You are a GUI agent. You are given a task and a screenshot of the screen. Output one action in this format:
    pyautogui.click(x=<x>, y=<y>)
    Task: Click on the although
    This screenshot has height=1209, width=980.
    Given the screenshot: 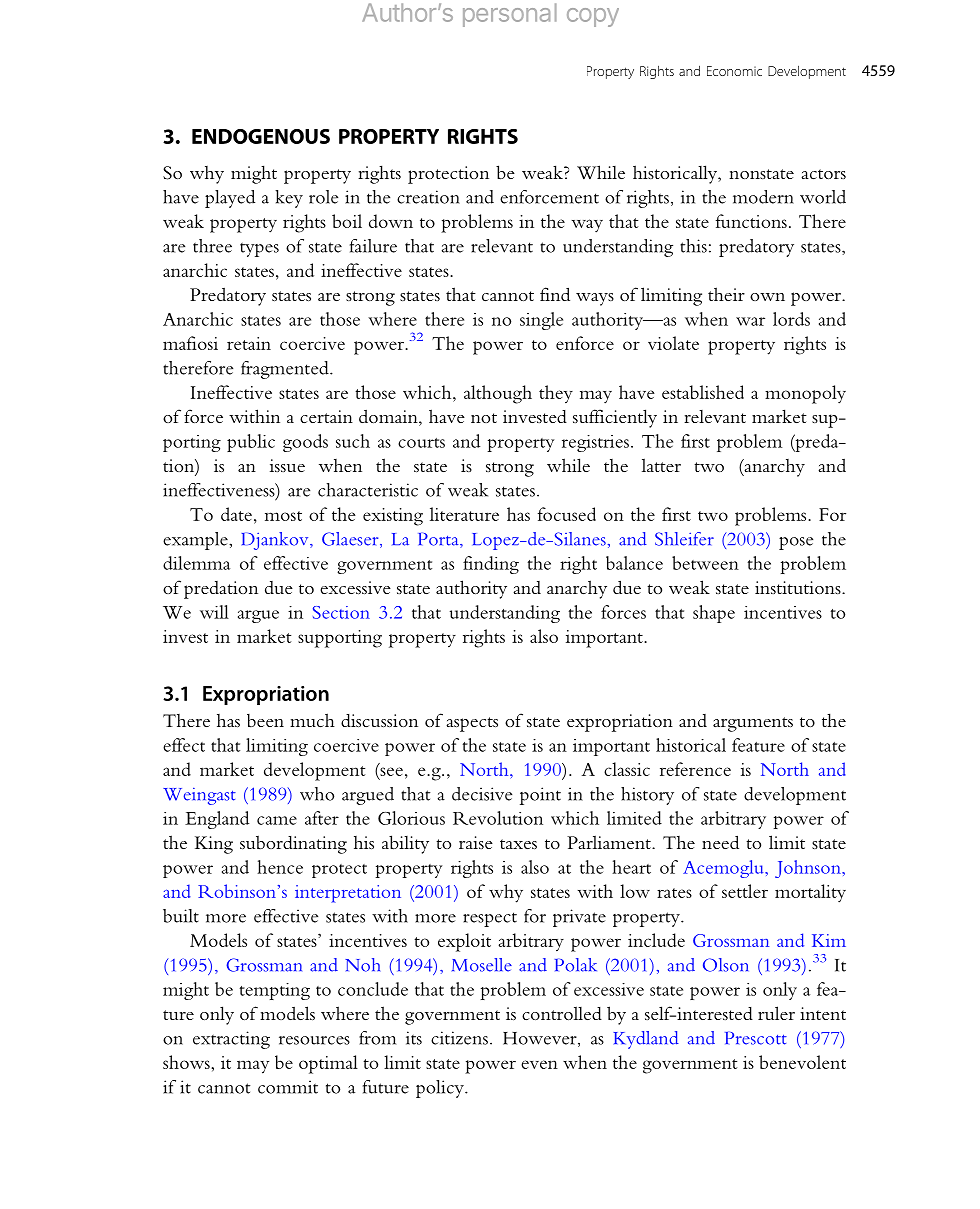 What is the action you would take?
    pyautogui.click(x=498, y=394)
